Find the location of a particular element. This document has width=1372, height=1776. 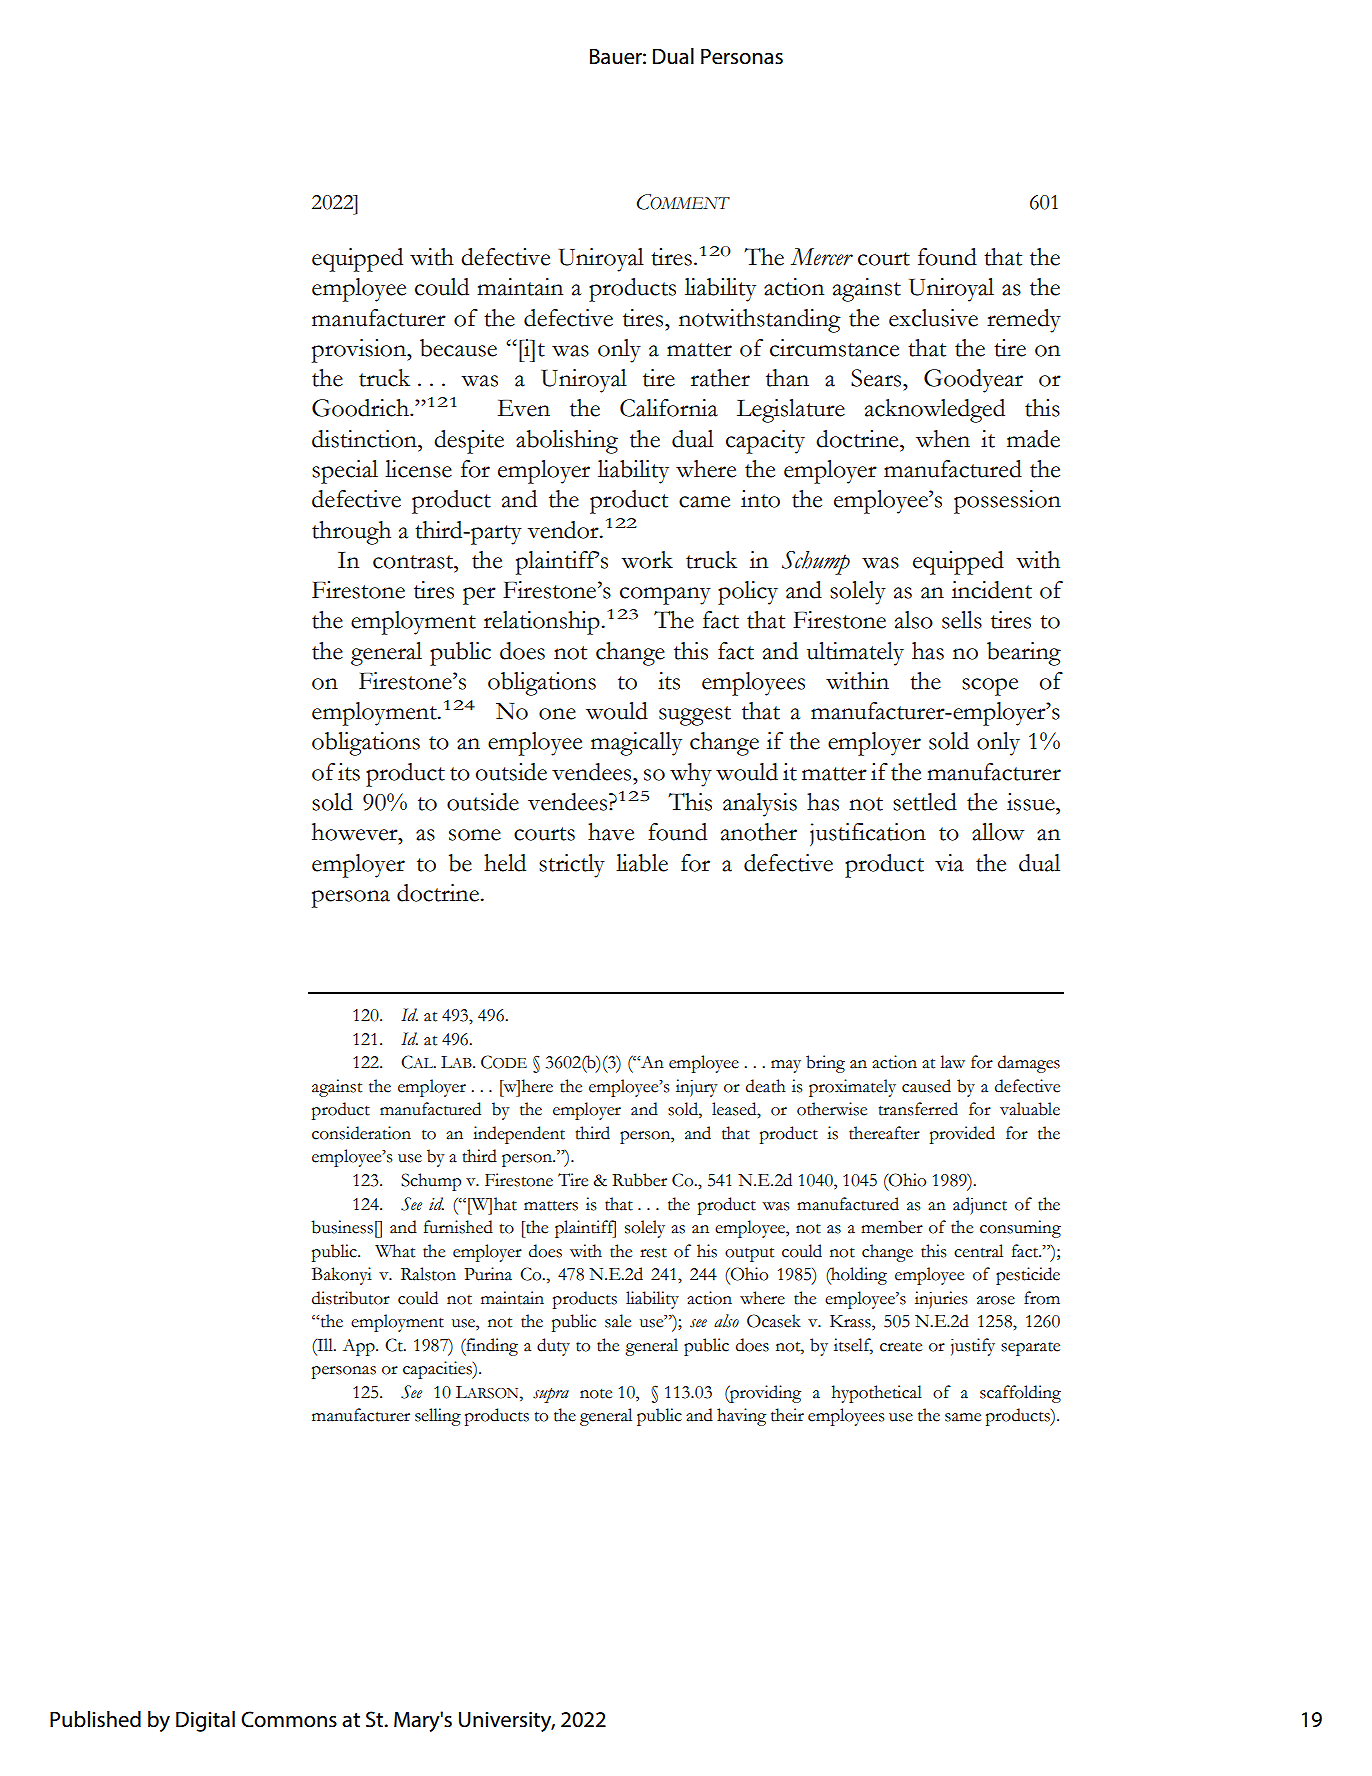

strictly is located at coordinates (572, 866).
